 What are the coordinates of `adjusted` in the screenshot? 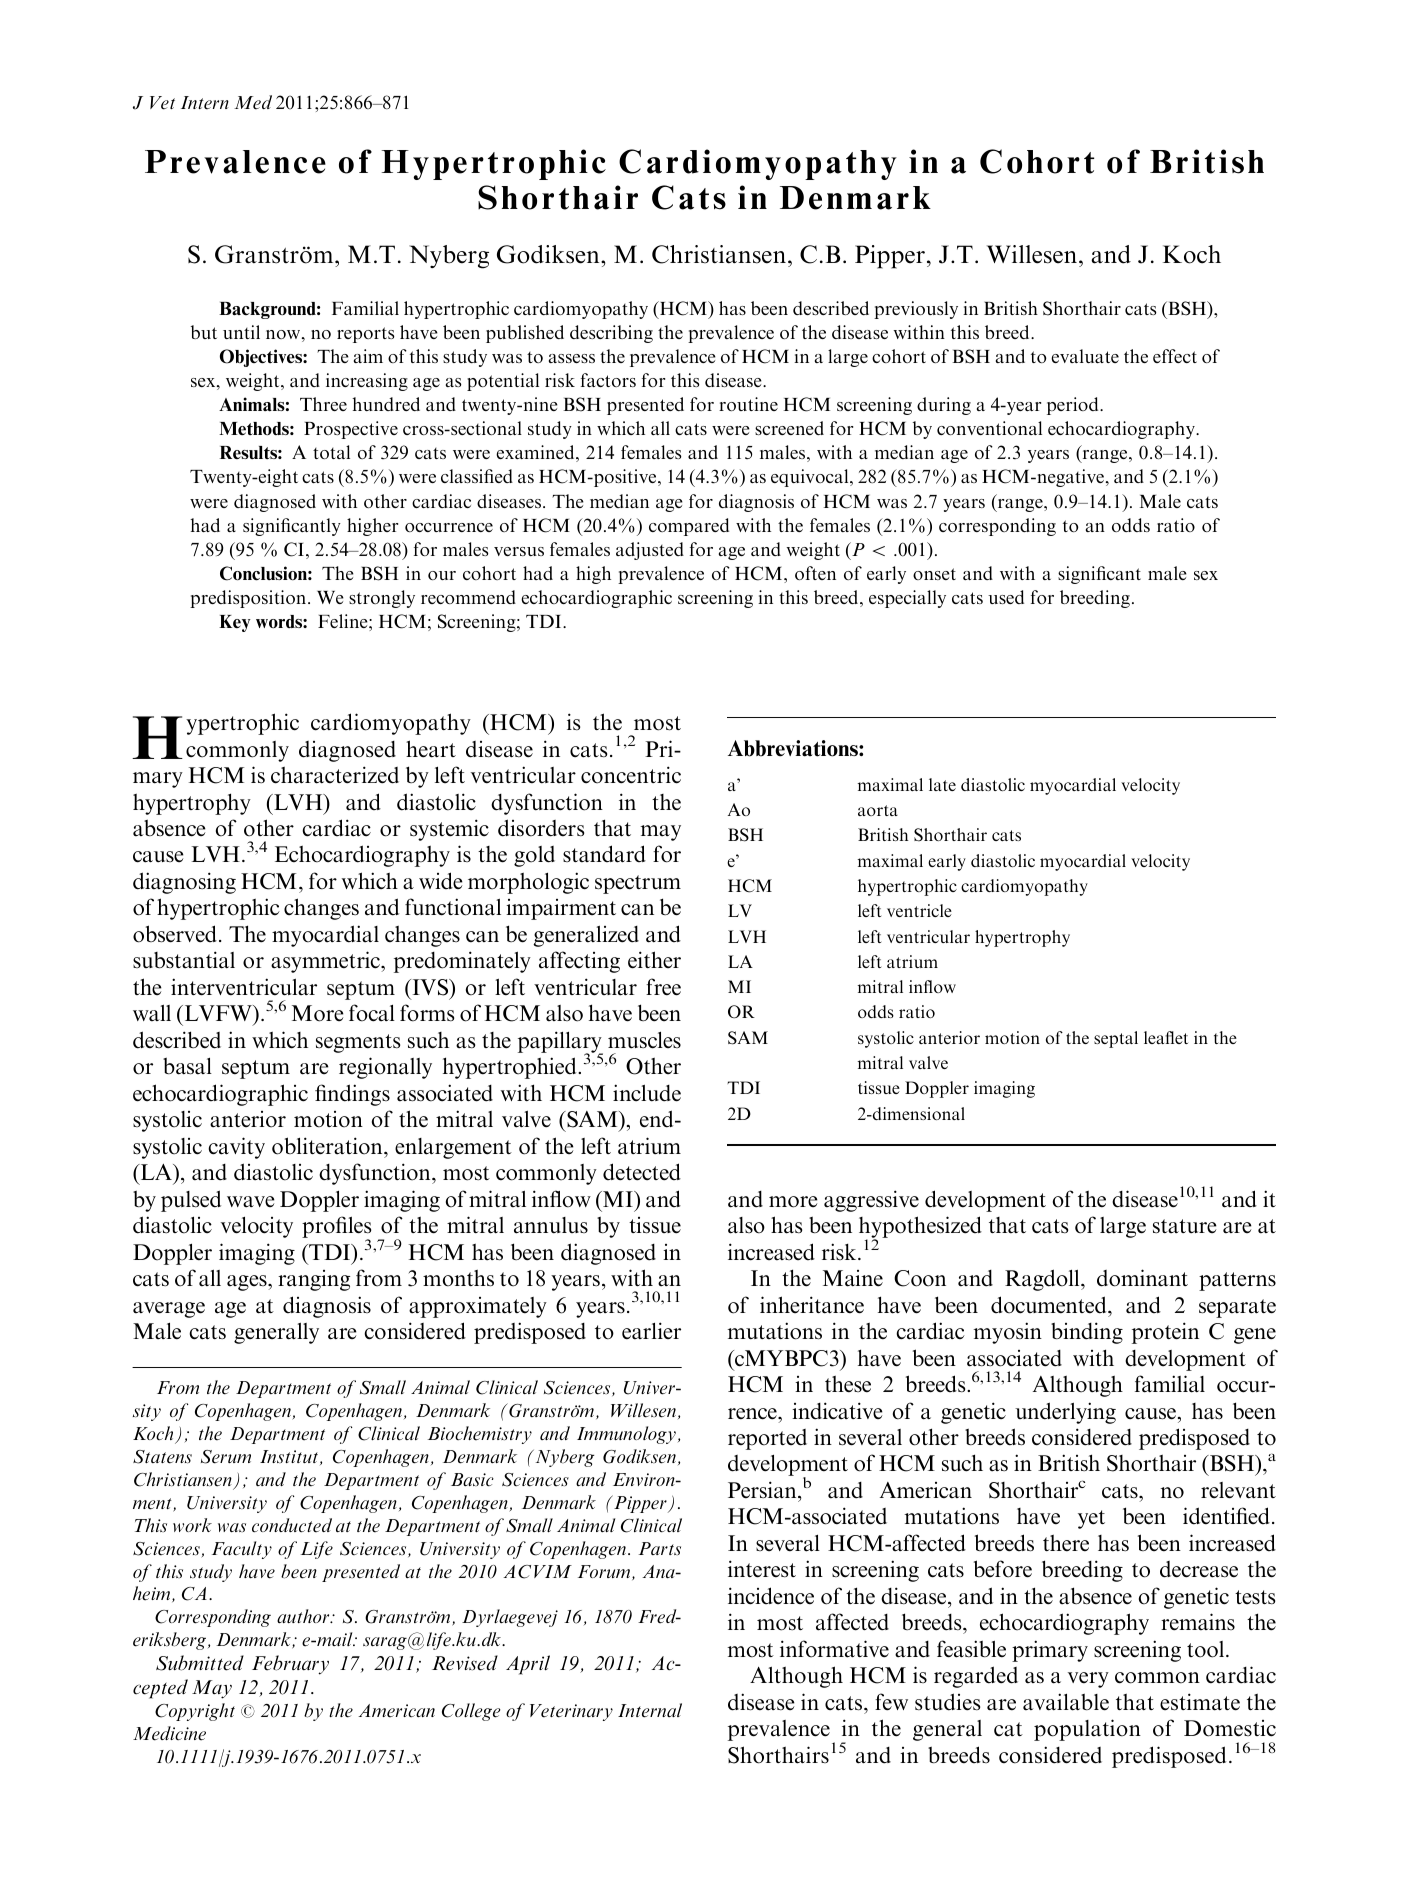 It's located at (650, 551).
